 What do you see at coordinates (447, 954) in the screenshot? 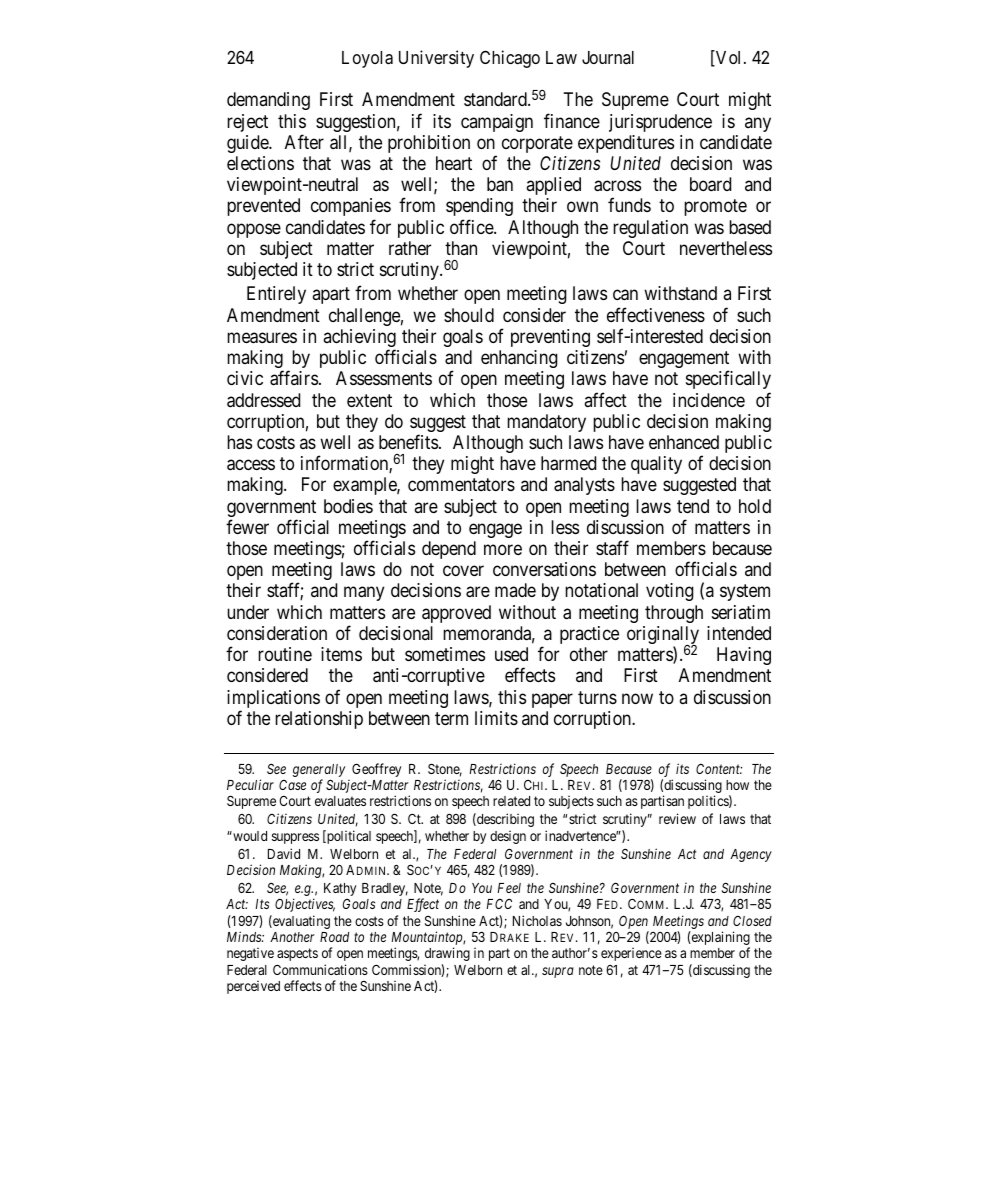
I see `drawing` at bounding box center [447, 954].
